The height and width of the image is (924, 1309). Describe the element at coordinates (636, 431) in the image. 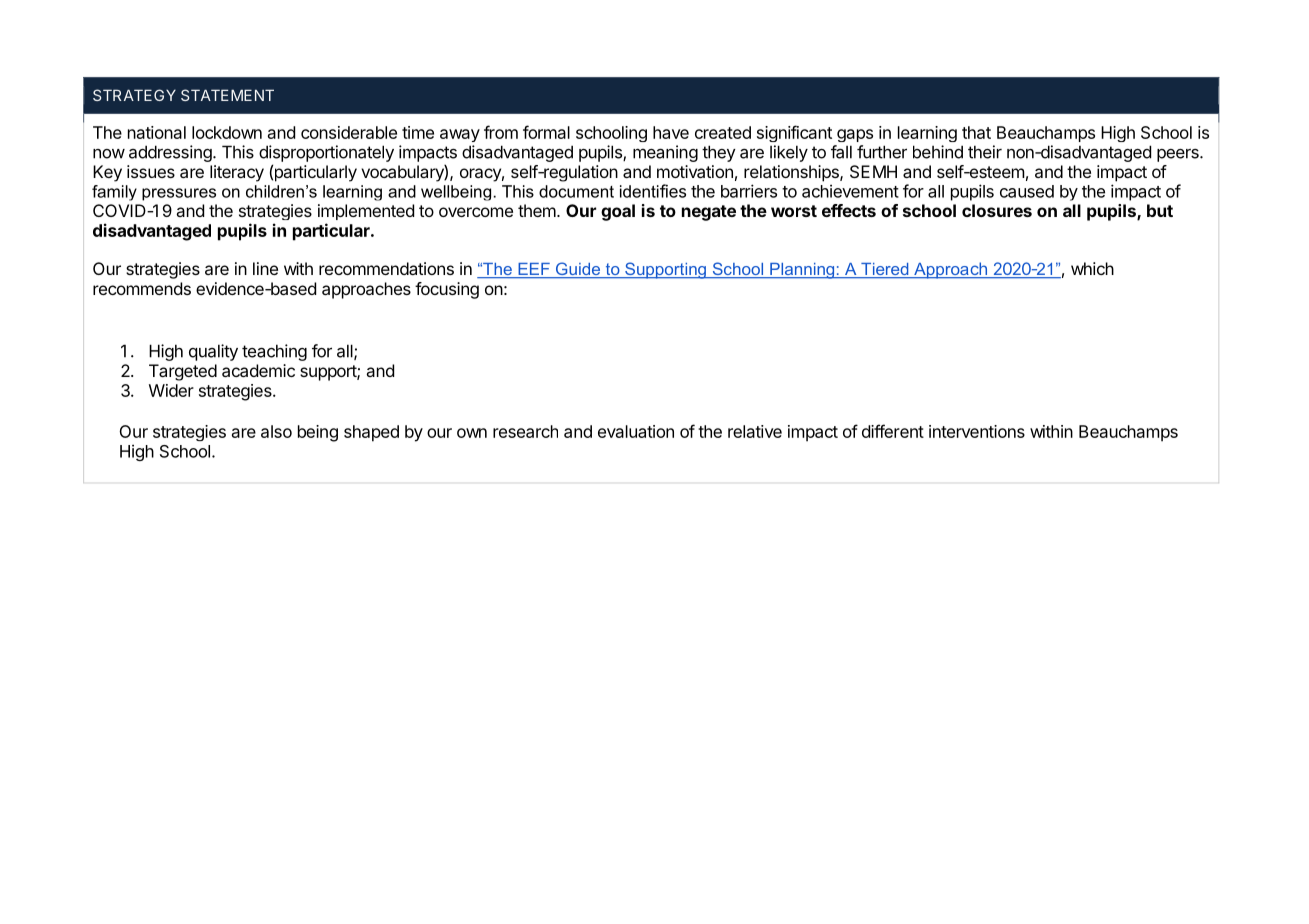

I see `evaluation` at that location.
